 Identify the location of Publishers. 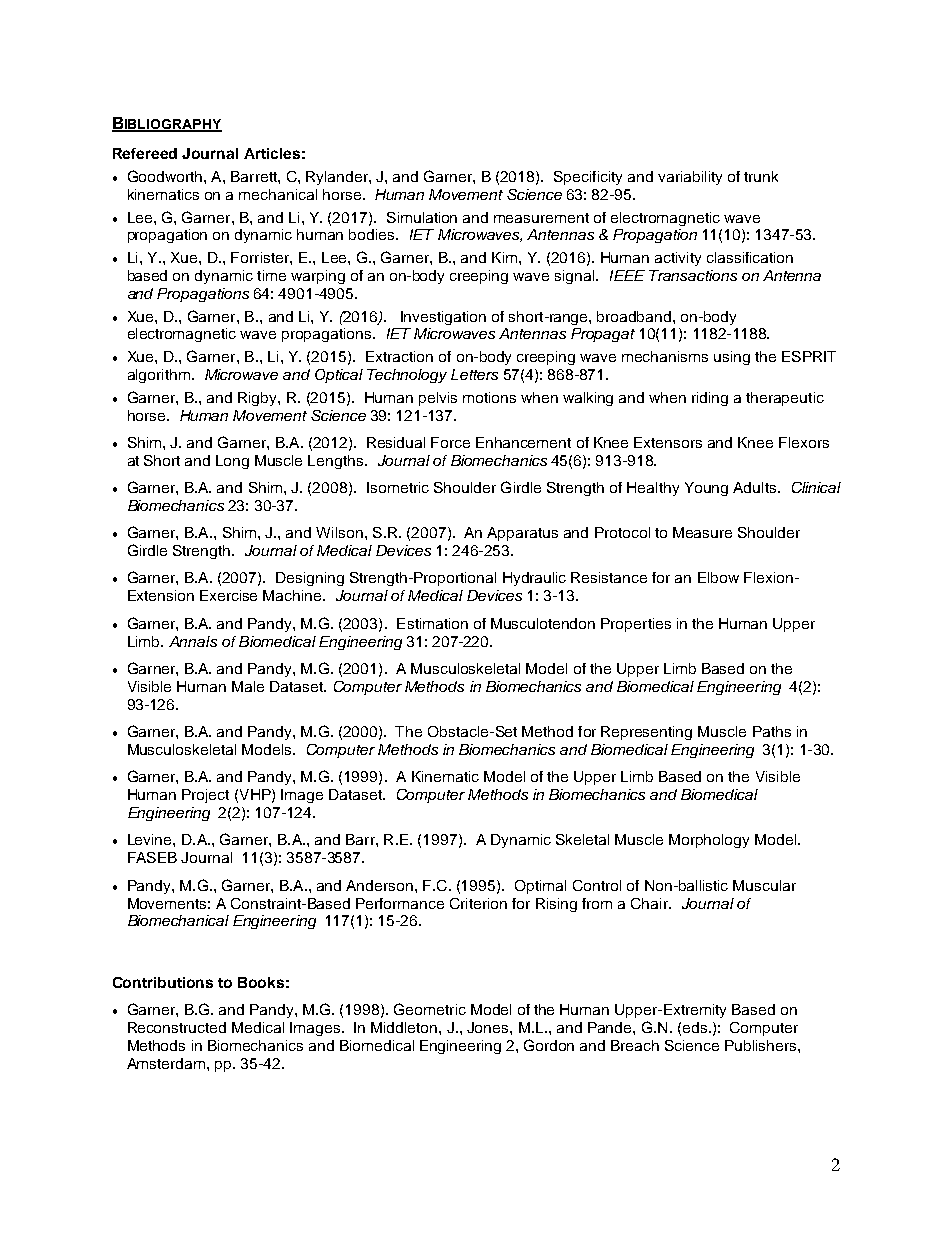
(762, 1045).
